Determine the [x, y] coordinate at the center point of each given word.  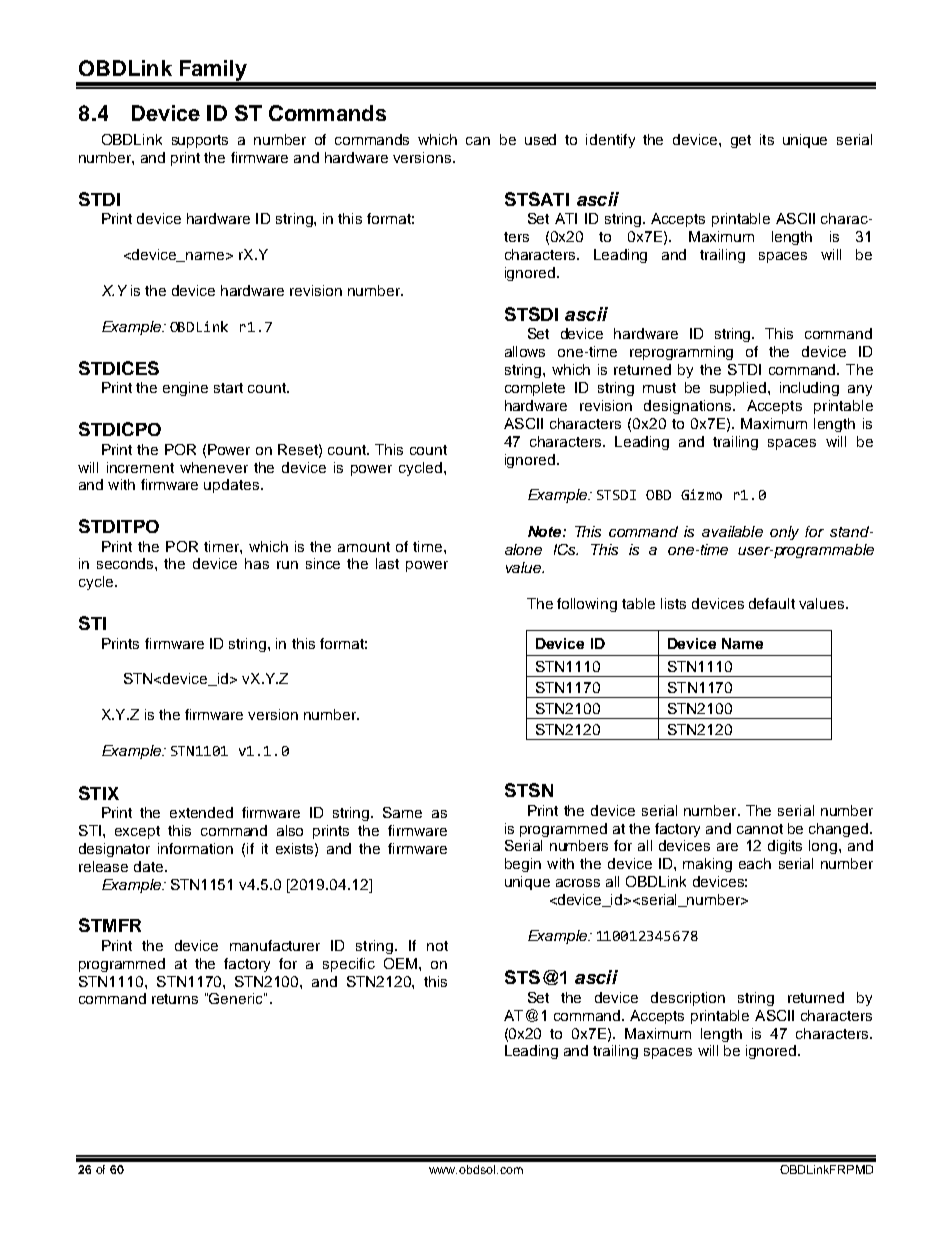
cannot [760, 829]
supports [200, 141]
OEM [400, 963]
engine [185, 389]
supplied [739, 389]
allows [525, 351]
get [741, 141]
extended [201, 812]
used [540, 139]
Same [402, 812]
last [387, 563]
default [772, 603]
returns [175, 999]
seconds [126, 563]
